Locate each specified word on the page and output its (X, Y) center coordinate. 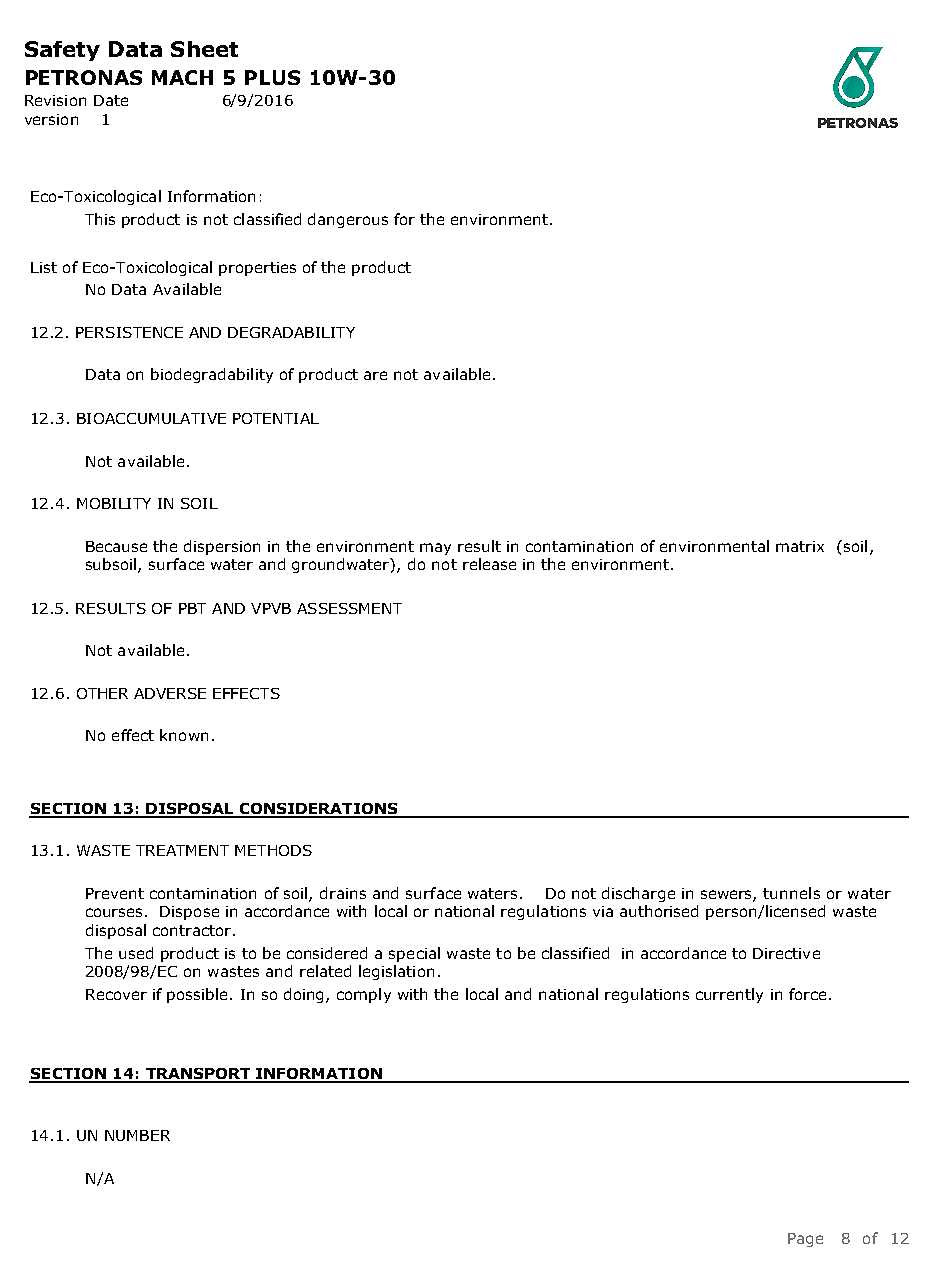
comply (364, 995)
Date (111, 100)
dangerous (348, 220)
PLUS (272, 77)
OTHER (102, 693)
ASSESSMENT (349, 608)
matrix (800, 546)
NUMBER (137, 1135)
